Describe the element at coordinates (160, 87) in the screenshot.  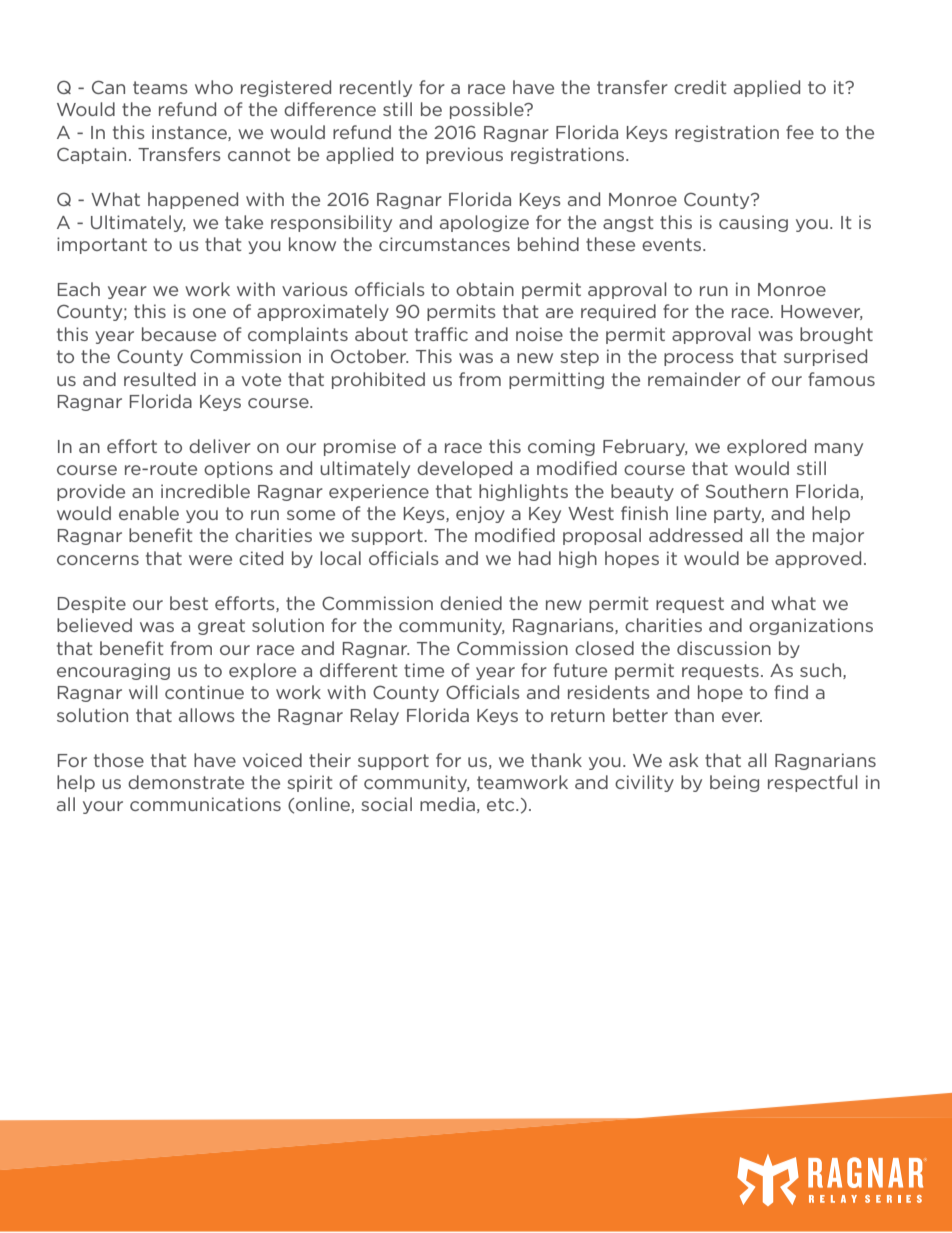
I see `teams` at that location.
